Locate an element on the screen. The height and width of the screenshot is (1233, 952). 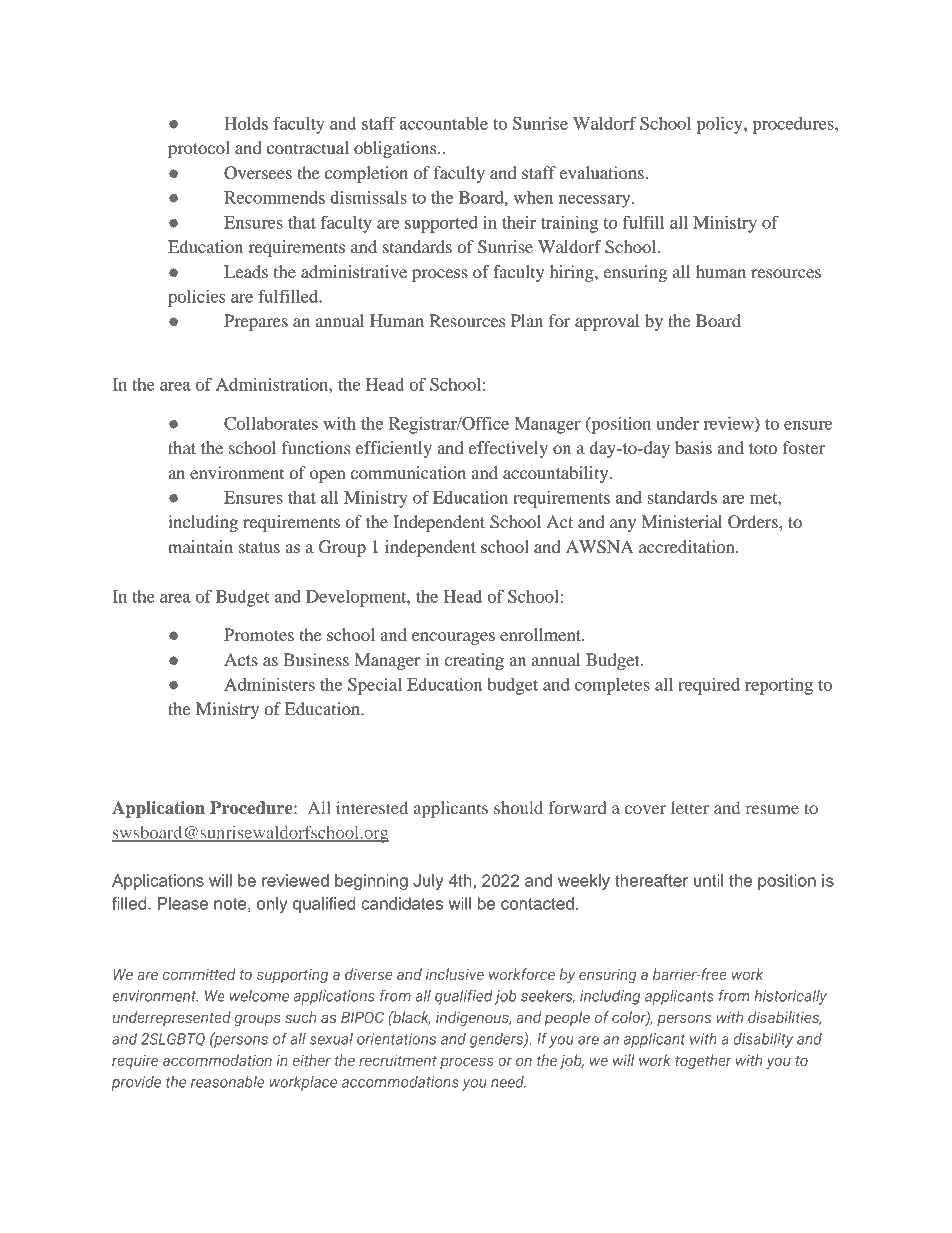
basis is located at coordinates (693, 447).
